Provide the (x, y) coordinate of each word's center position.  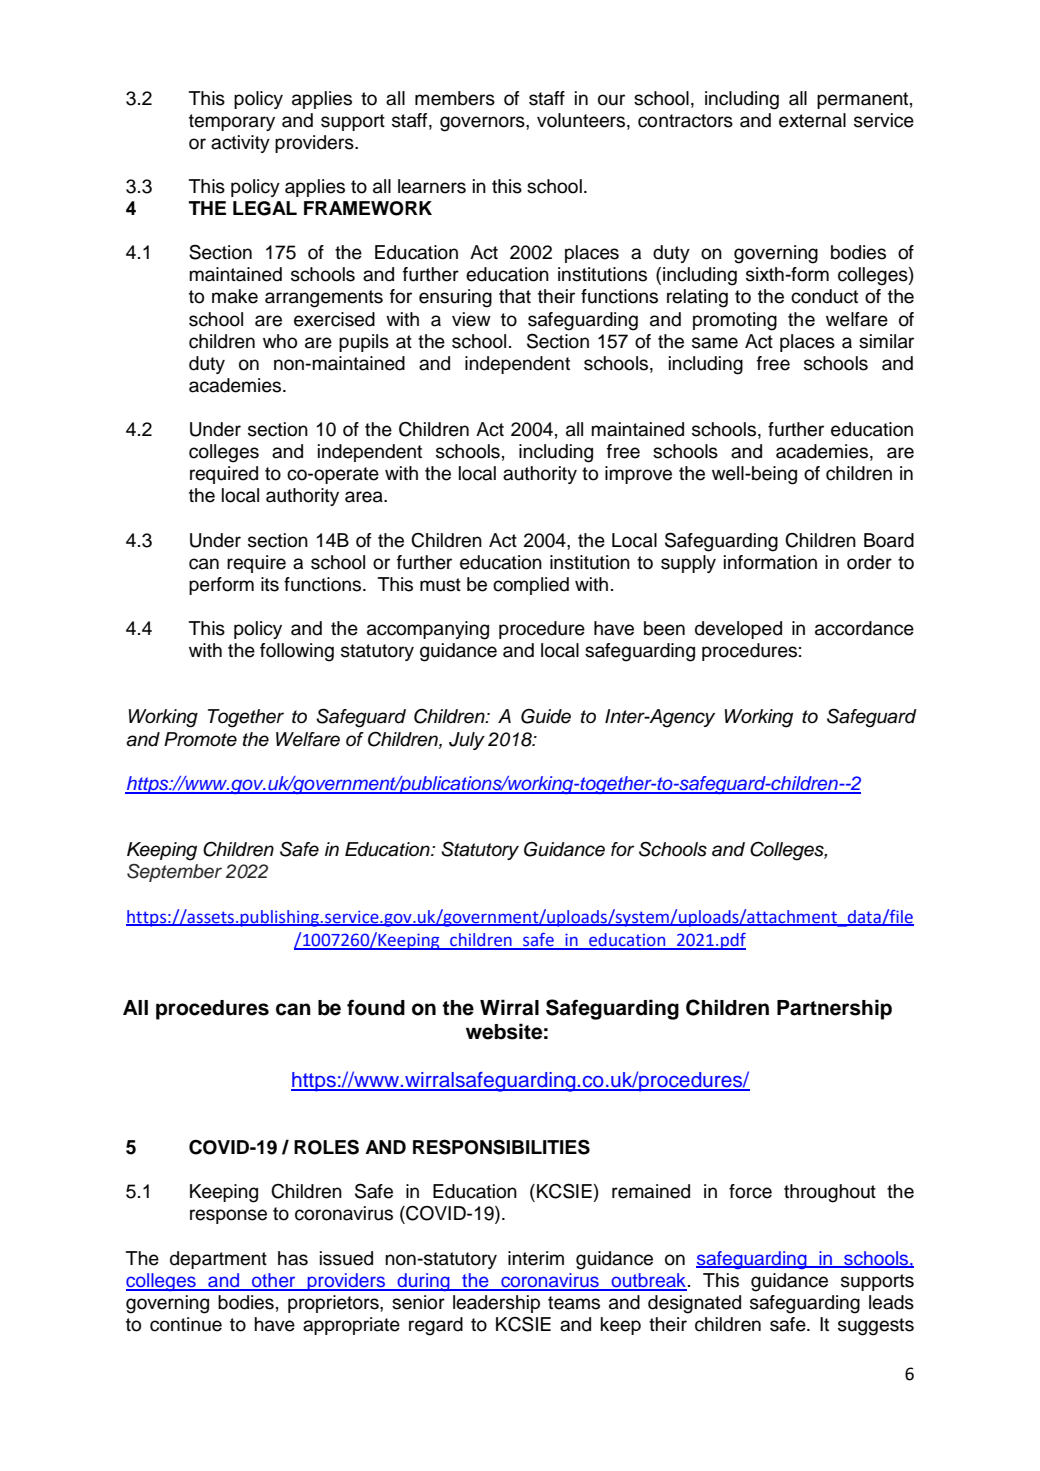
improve (638, 475)
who (280, 341)
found (376, 1007)
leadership (496, 1304)
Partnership (834, 1009)
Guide (546, 716)
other (274, 1281)
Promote (200, 739)
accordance (864, 628)
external (812, 120)
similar (886, 341)
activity (240, 144)
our (611, 100)
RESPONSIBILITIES (501, 1147)
